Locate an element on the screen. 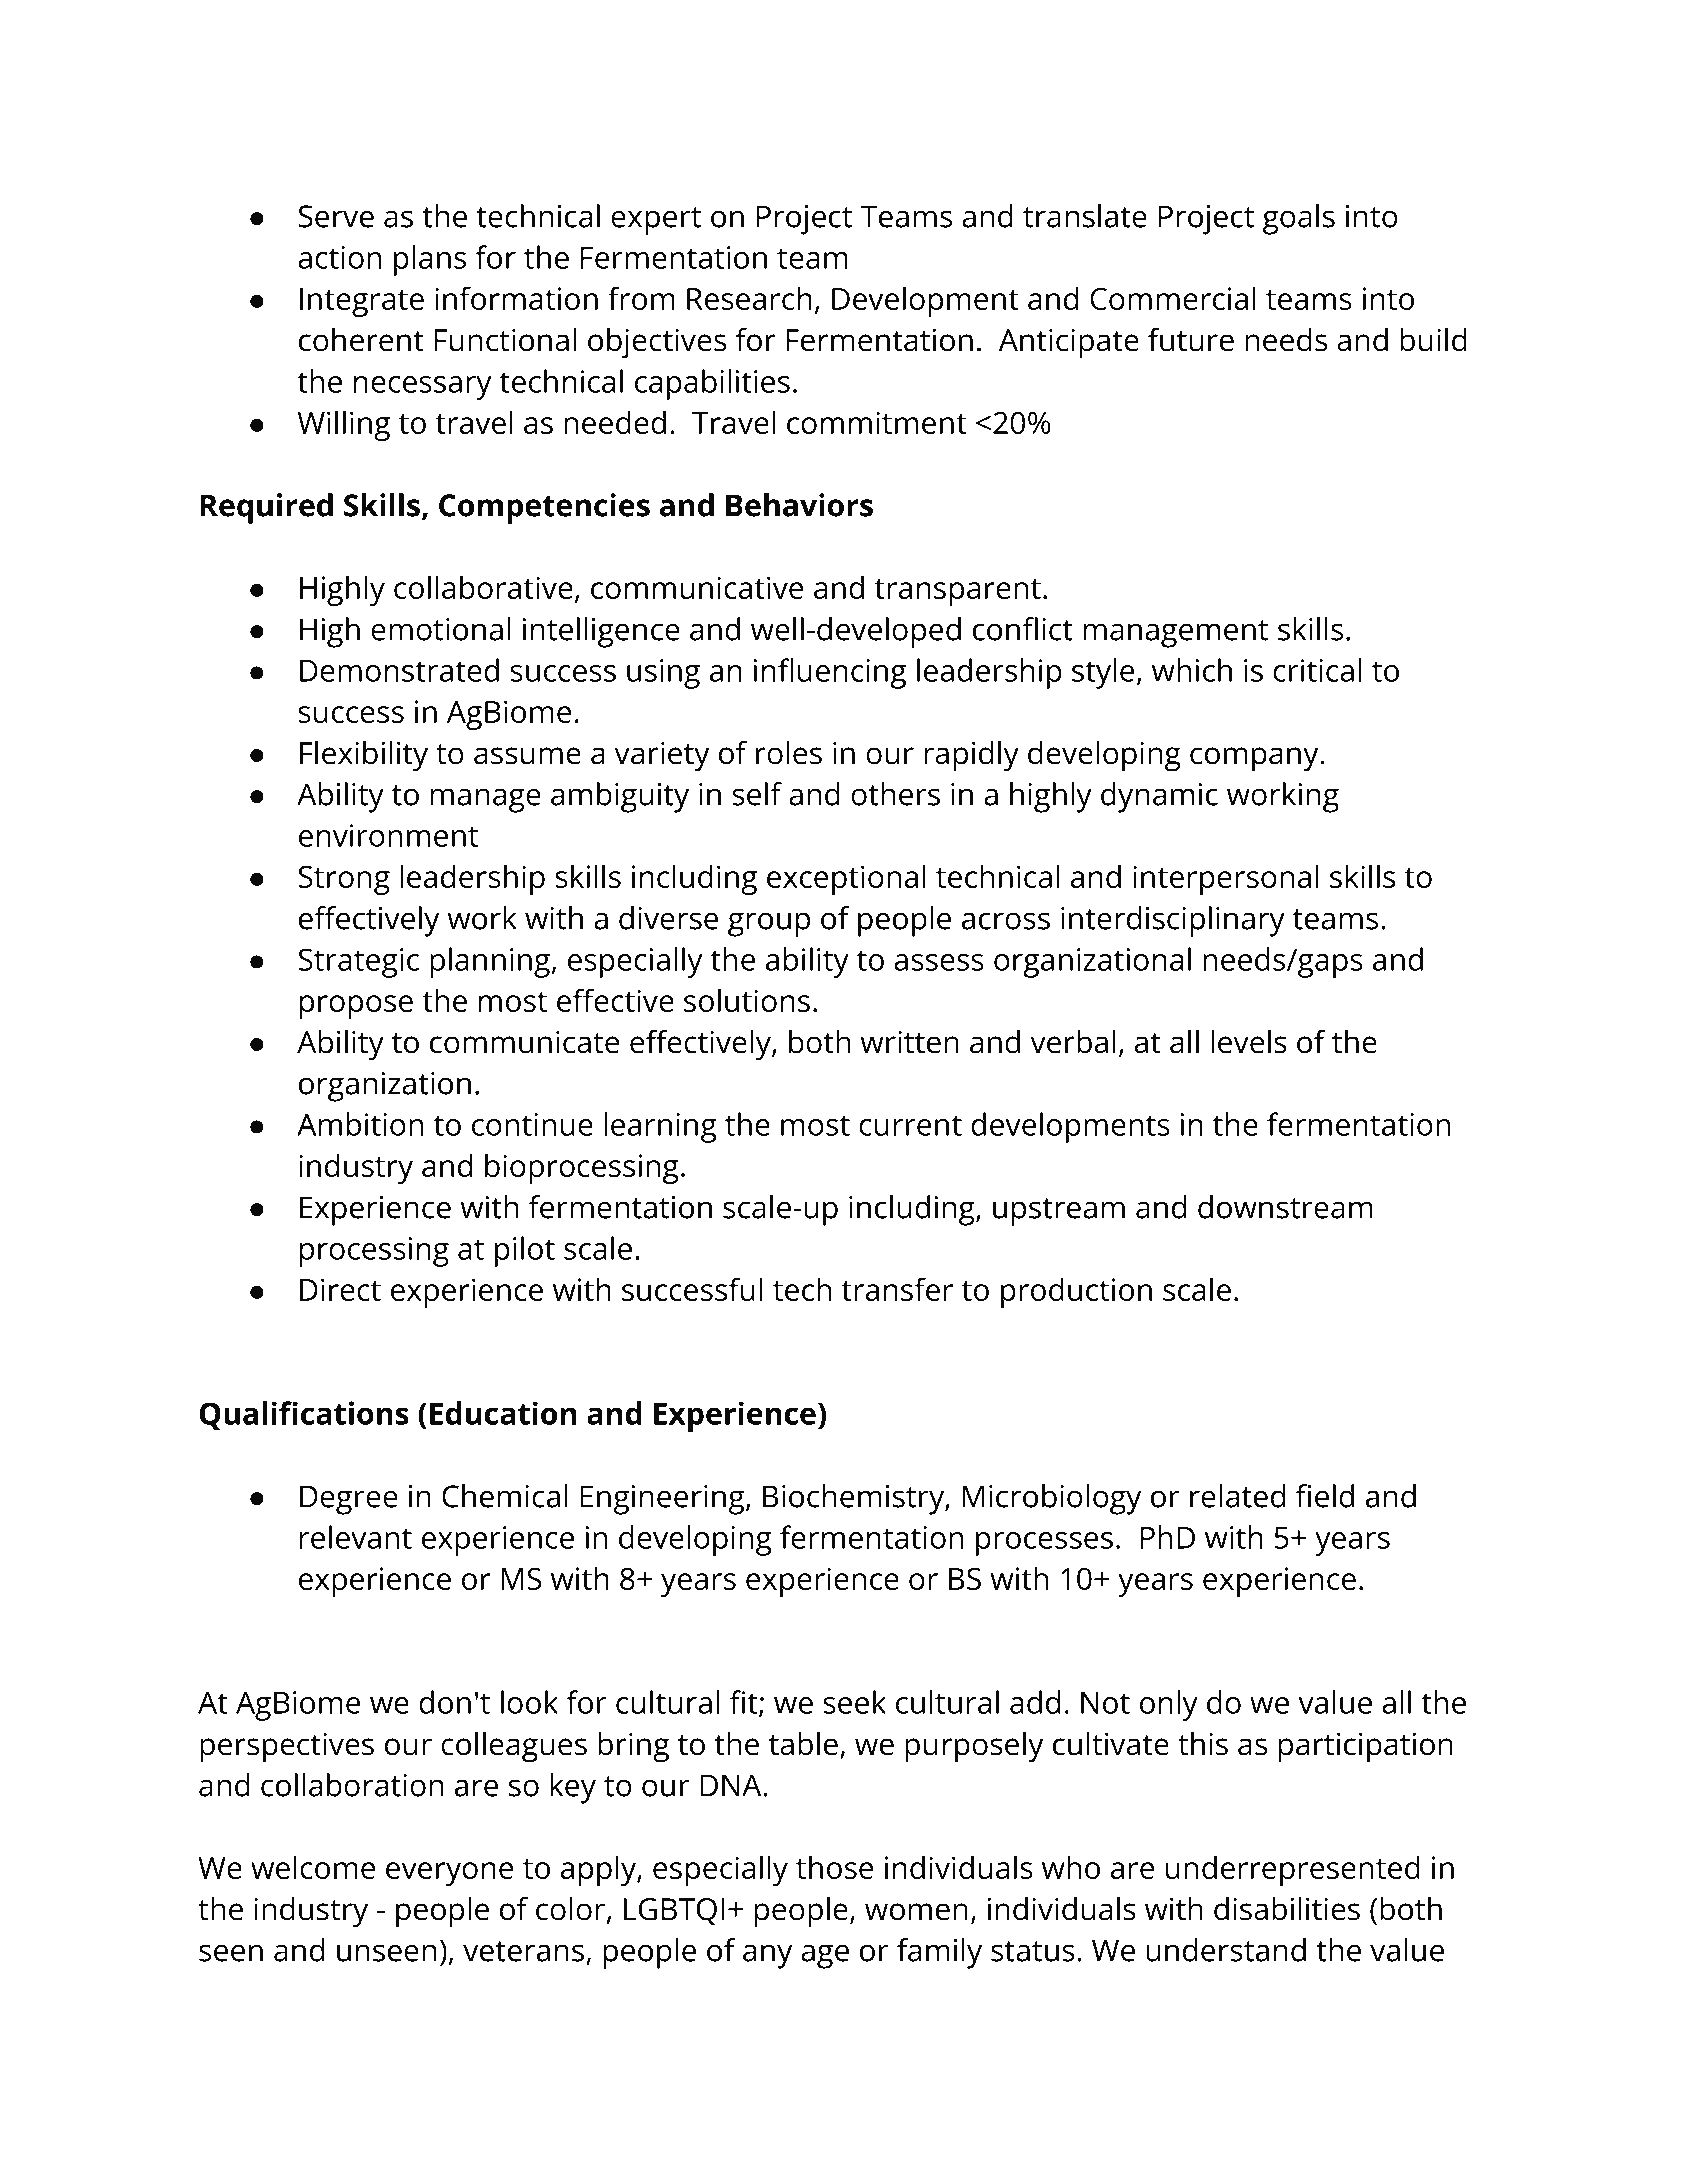  everyone is located at coordinates (449, 1874).
